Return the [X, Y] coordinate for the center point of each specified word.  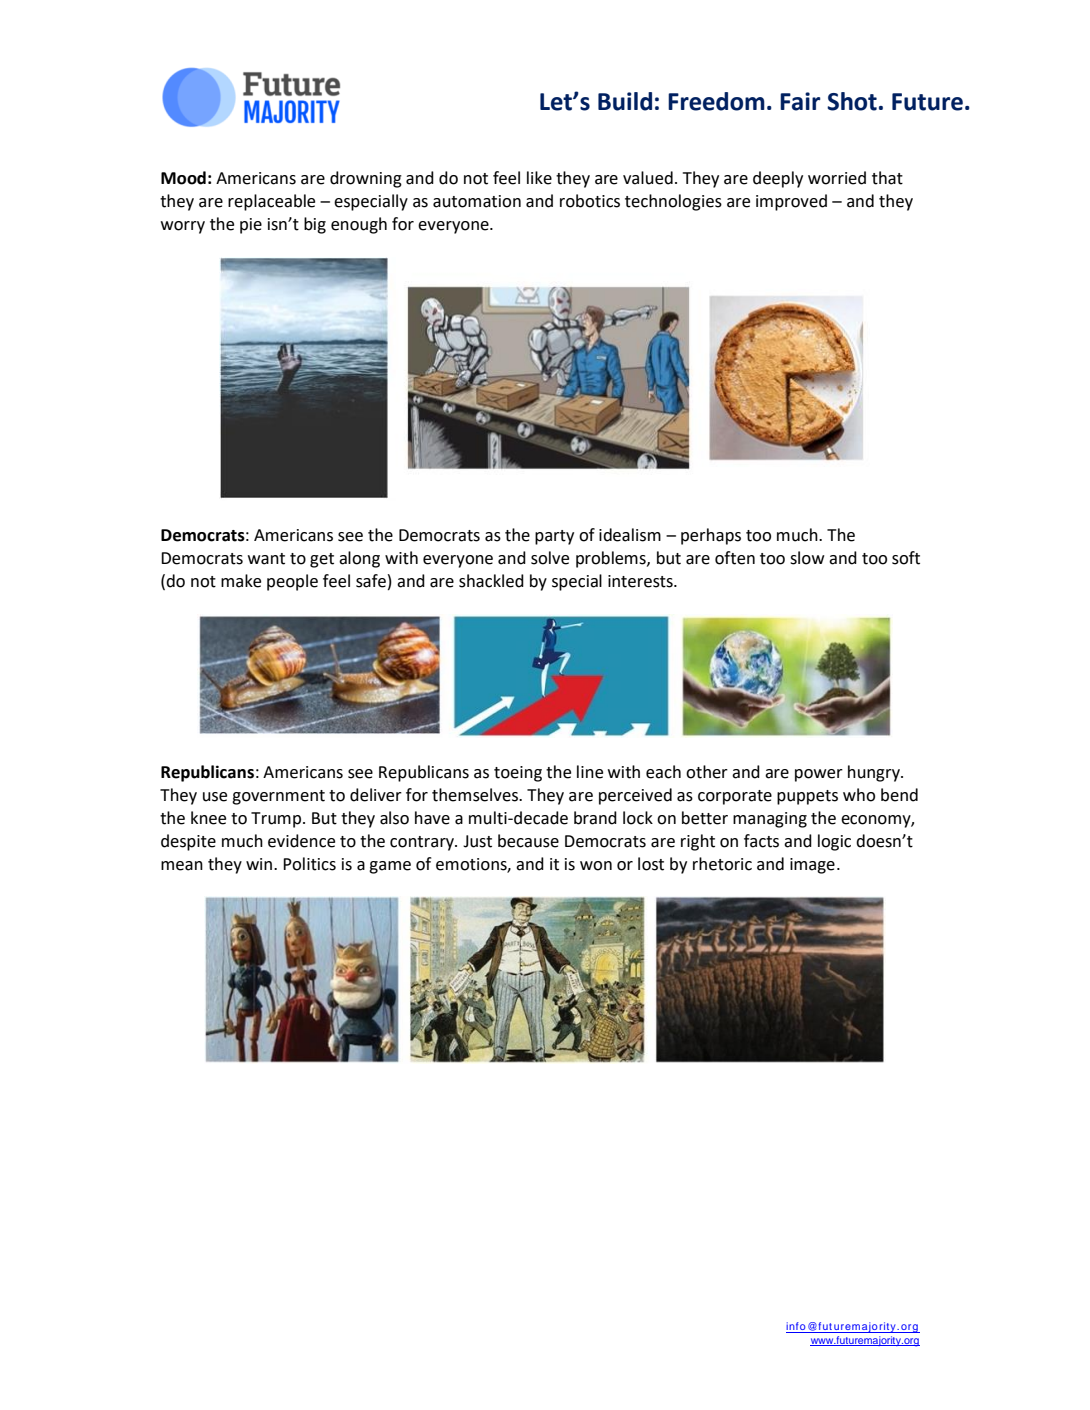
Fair [800, 101]
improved [791, 202]
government [278, 797]
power [819, 775]
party [554, 537]
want [266, 559]
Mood [183, 178]
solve [550, 558]
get [322, 560]
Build [625, 101]
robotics [590, 201]
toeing [518, 774]
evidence [301, 841]
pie [251, 226]
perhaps [711, 536]
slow [807, 558]
